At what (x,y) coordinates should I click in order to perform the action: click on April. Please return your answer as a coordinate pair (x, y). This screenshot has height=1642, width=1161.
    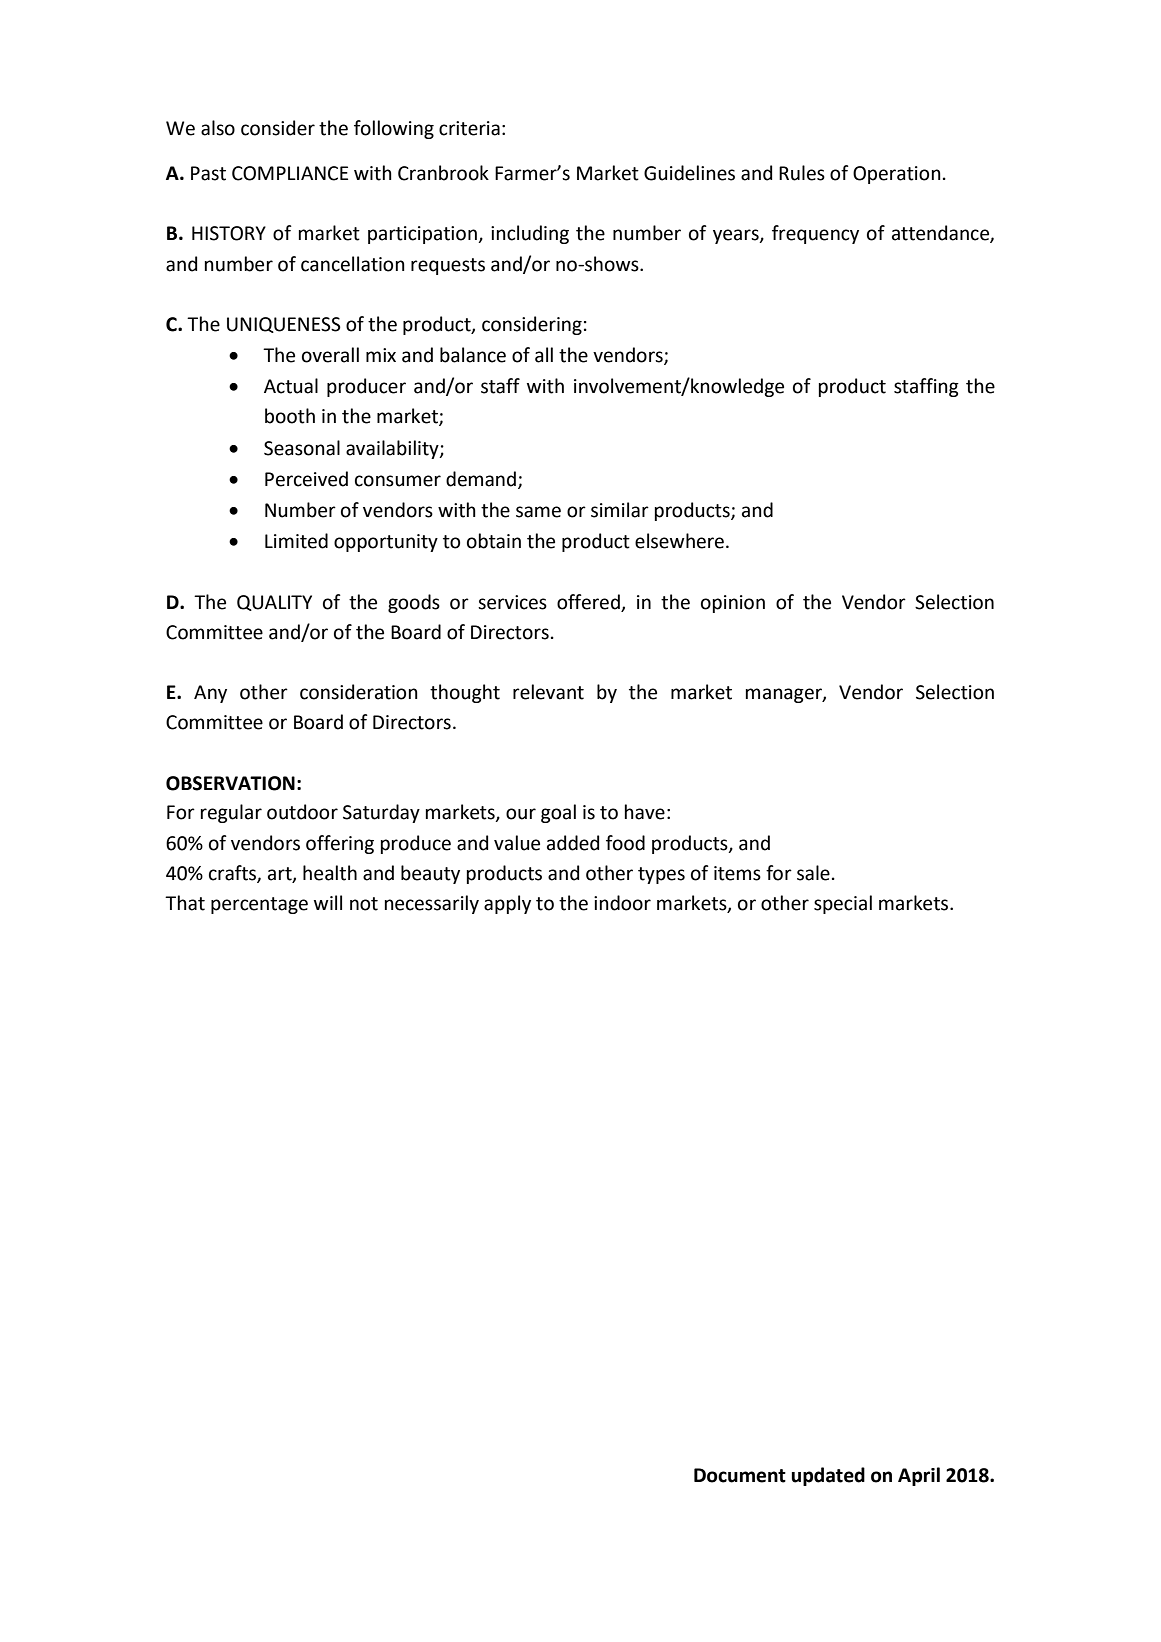
    Looking at the image, I should click on (919, 1476).
